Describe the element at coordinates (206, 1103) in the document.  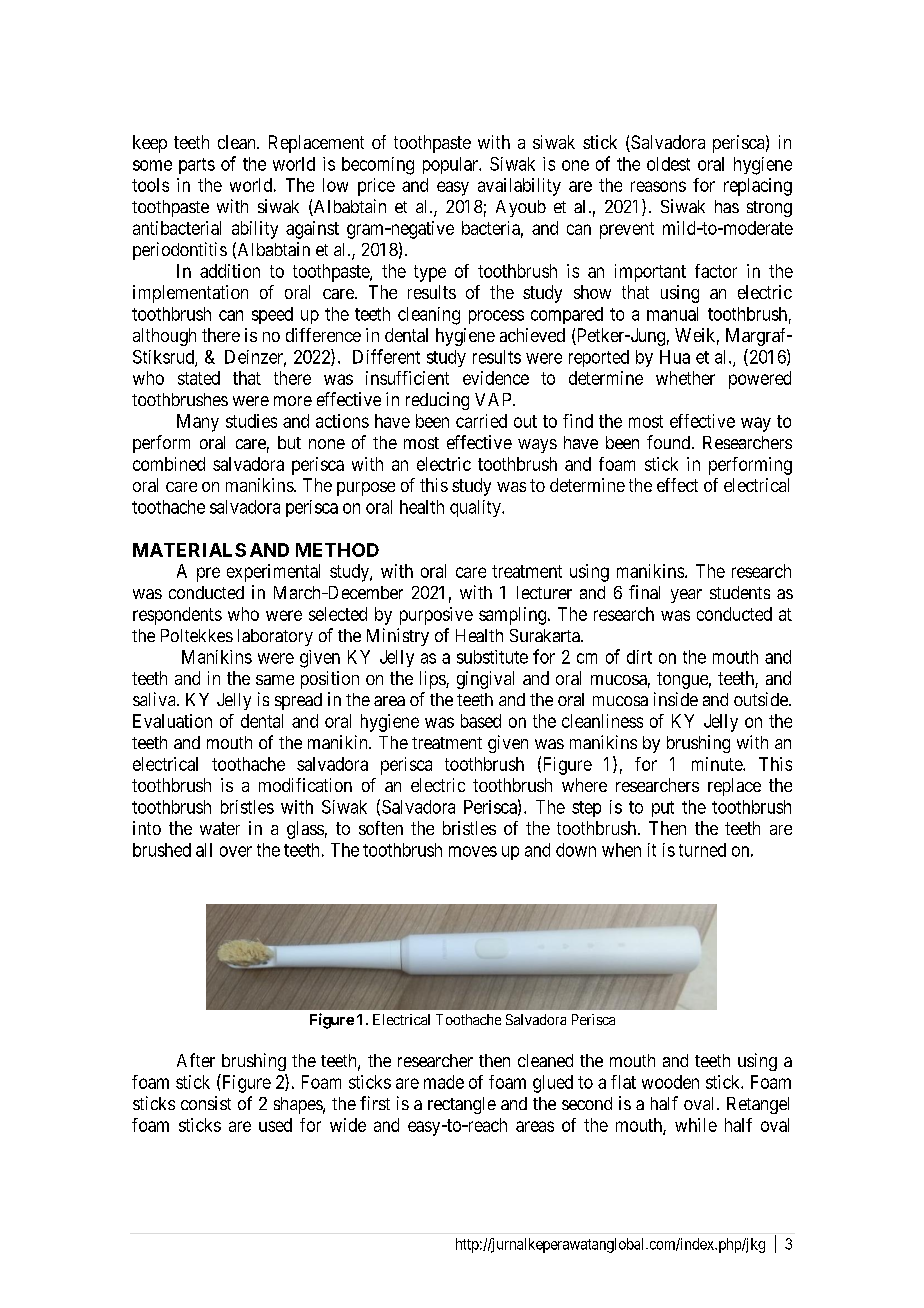
I see `consist` at that location.
